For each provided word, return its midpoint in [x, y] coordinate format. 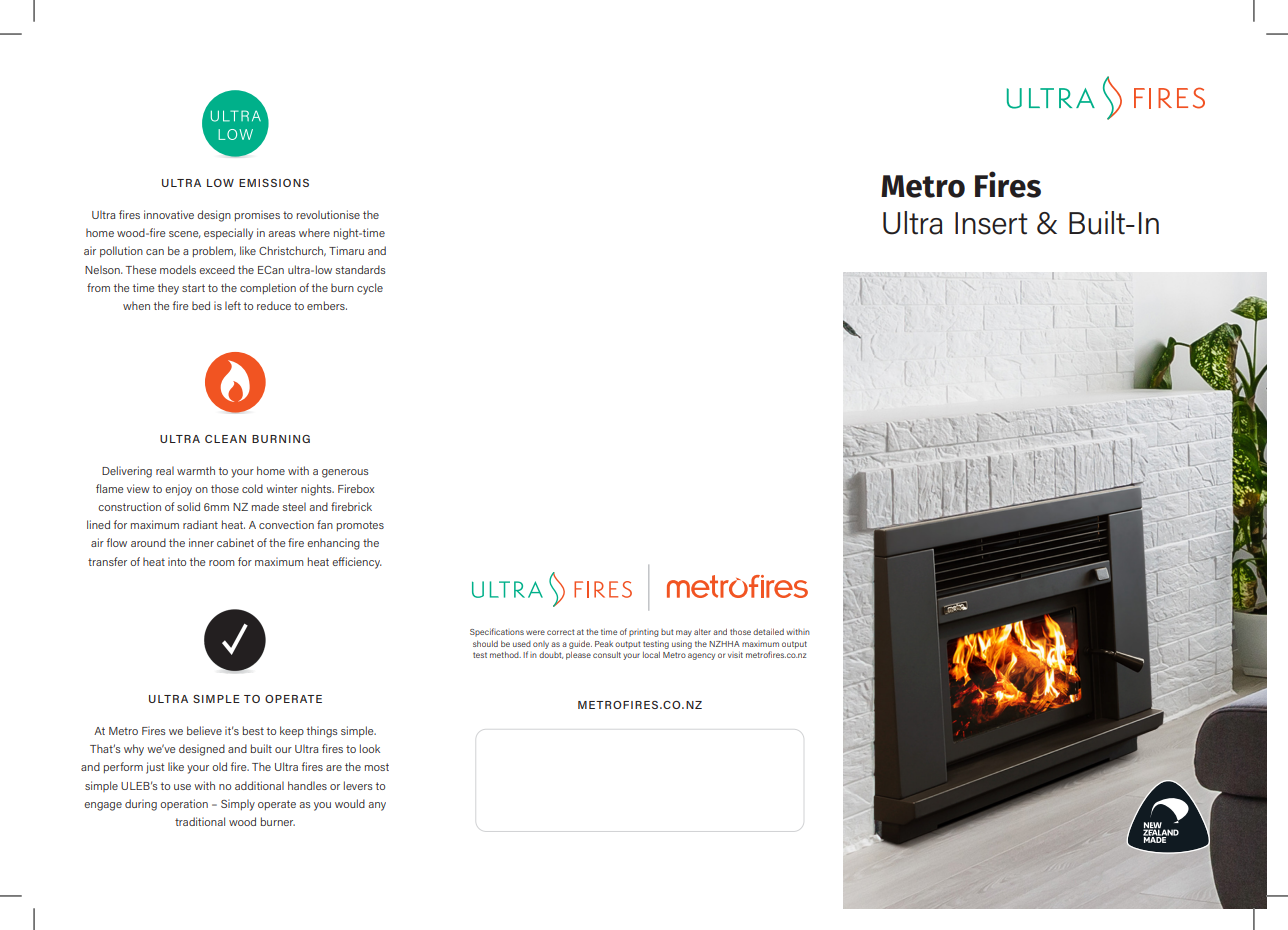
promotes [360, 526]
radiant [200, 524]
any [377, 806]
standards [361, 269]
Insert [991, 223]
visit [735, 655]
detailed [768, 632]
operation [184, 804]
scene [184, 234]
